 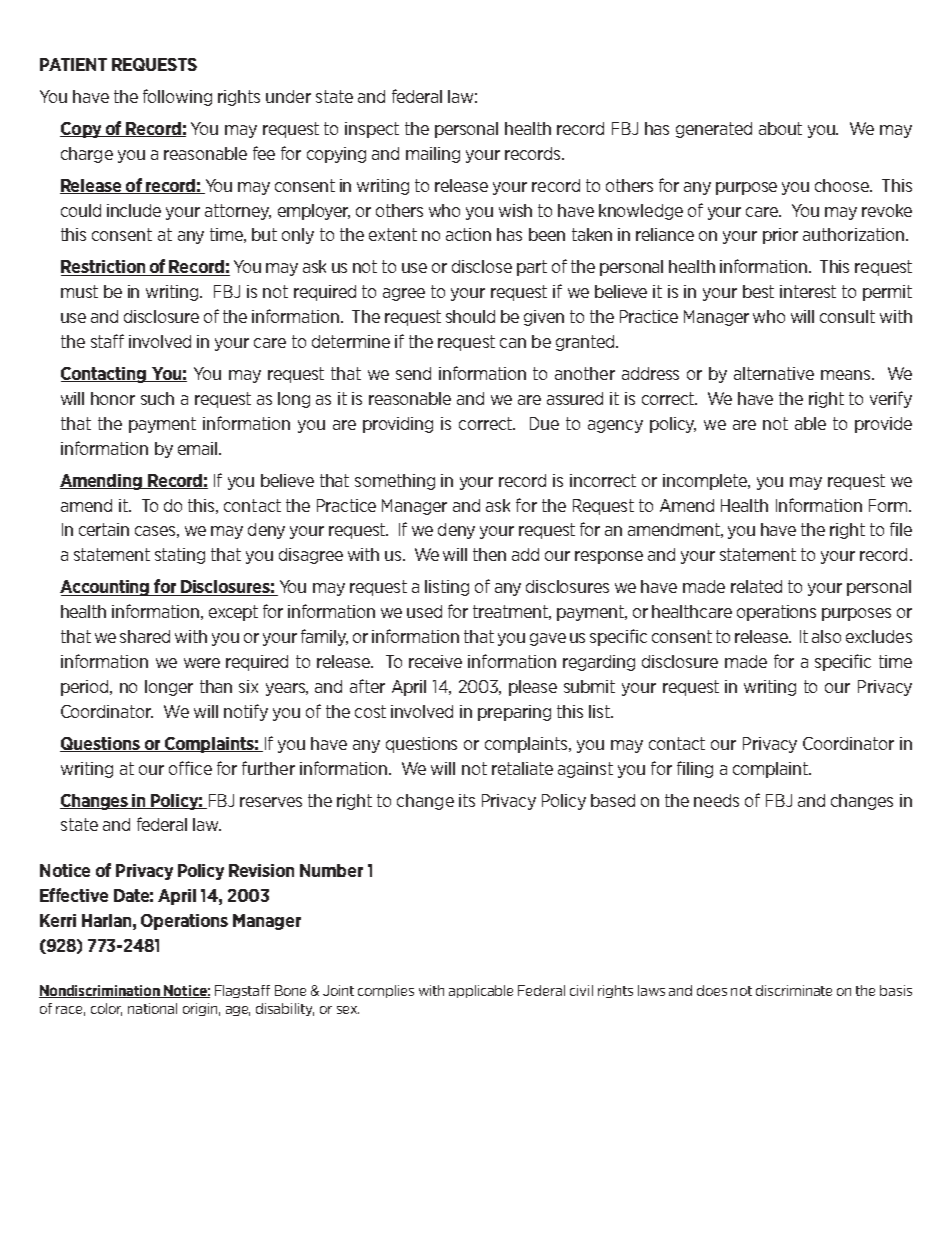 I want to click on please, so click(x=533, y=688).
